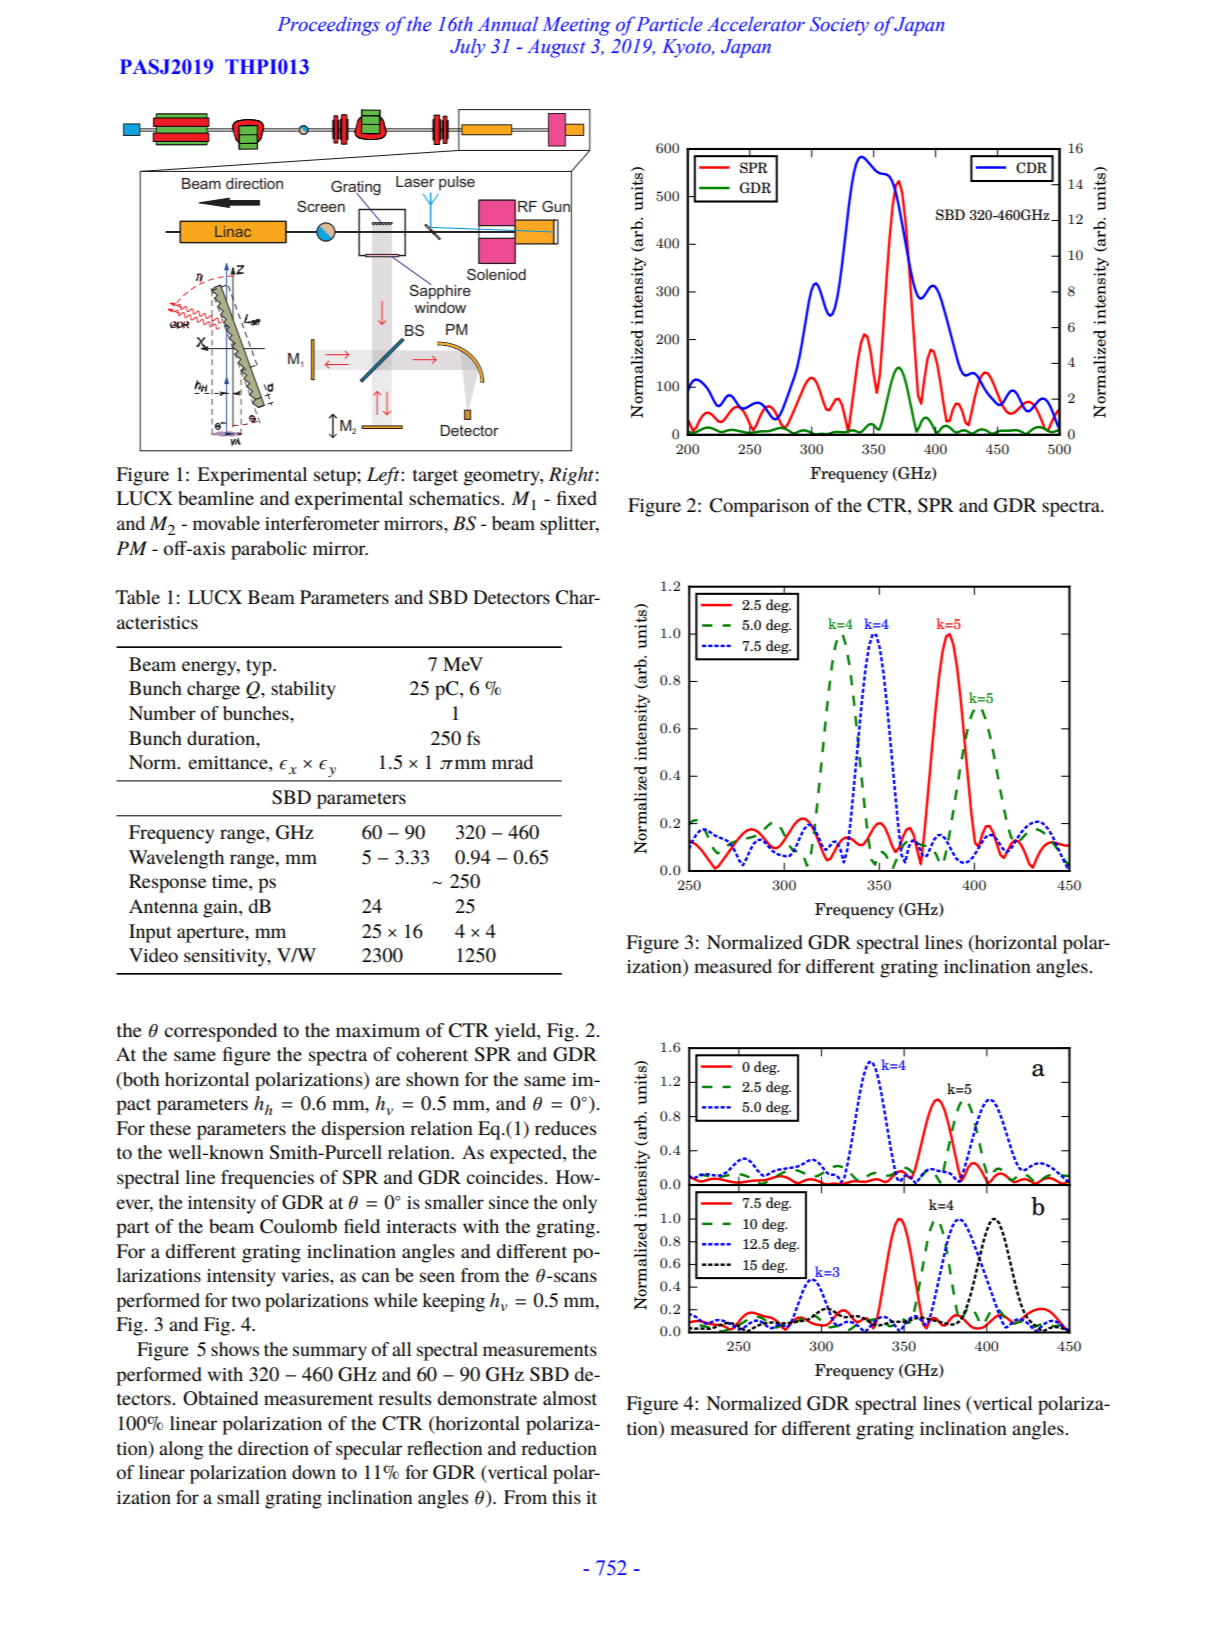 Image resolution: width=1223 pixels, height=1626 pixels. Describe the element at coordinates (759, 507) in the document. I see `Comparison` at that location.
